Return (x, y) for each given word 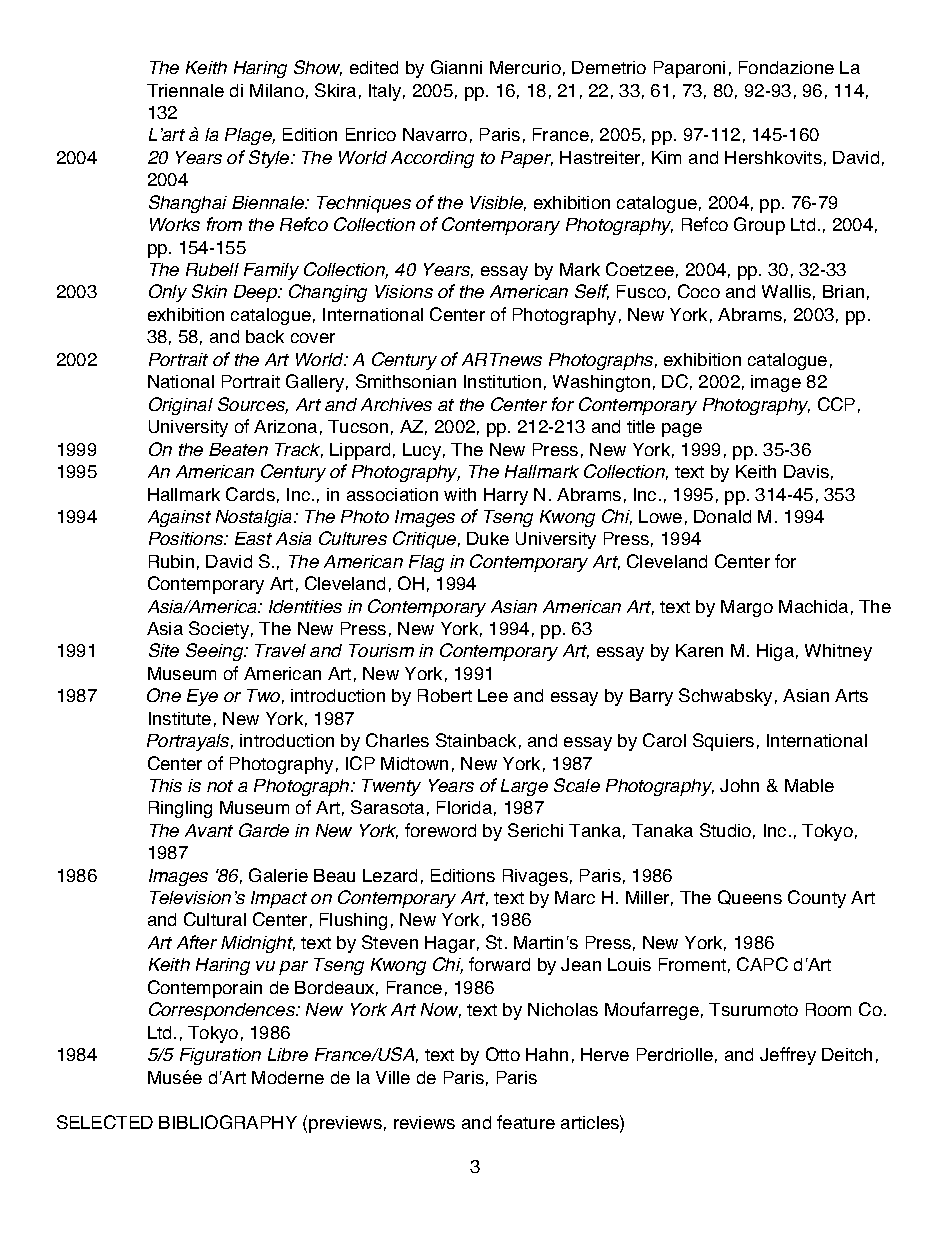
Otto (503, 1054)
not (220, 786)
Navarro (435, 134)
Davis (806, 471)
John (739, 785)
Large (524, 787)
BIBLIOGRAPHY (228, 1122)
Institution (502, 381)
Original (181, 406)
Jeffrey (788, 1056)
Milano (277, 90)
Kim (666, 157)
